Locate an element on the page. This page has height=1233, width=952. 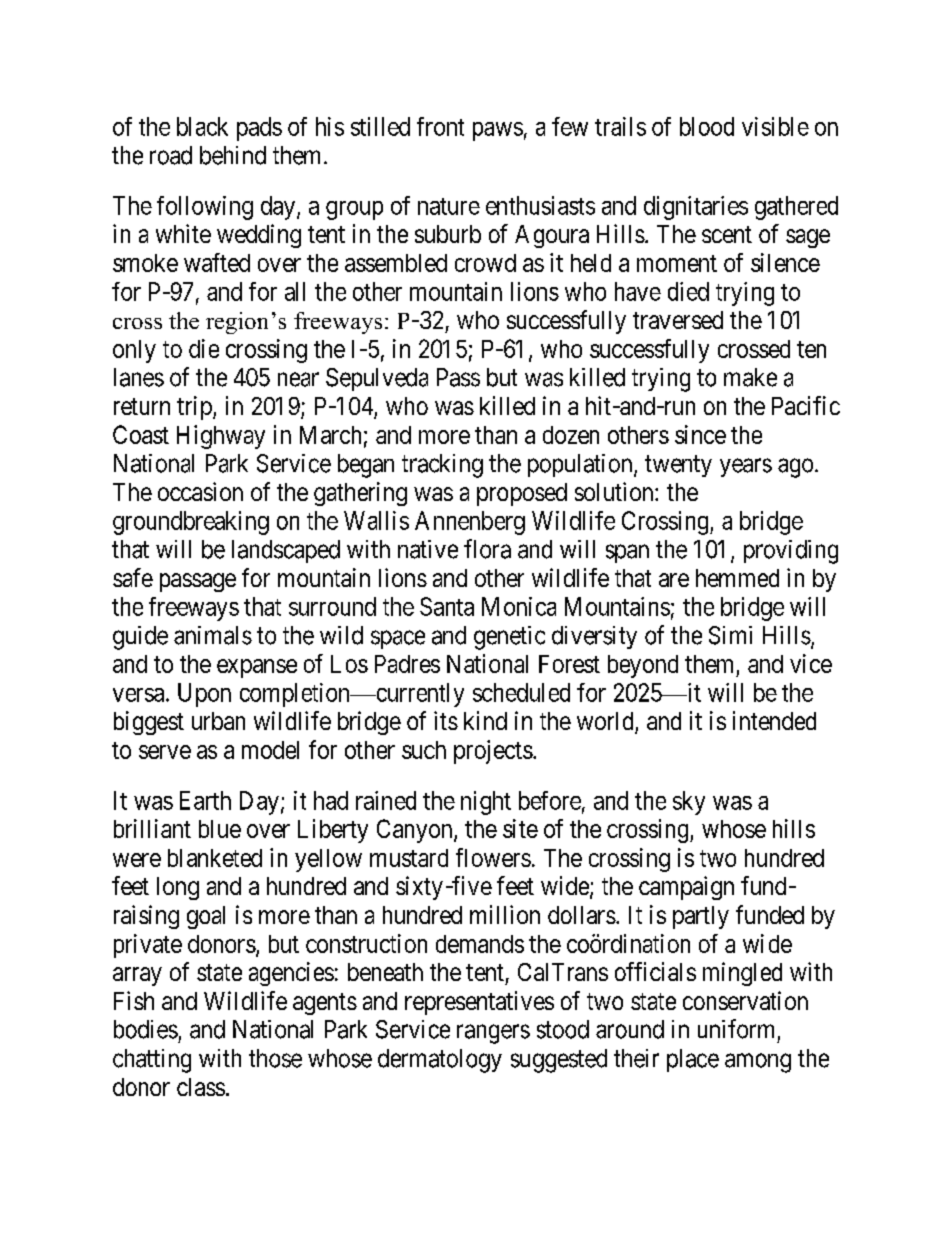
tracking is located at coordinates (442, 466).
